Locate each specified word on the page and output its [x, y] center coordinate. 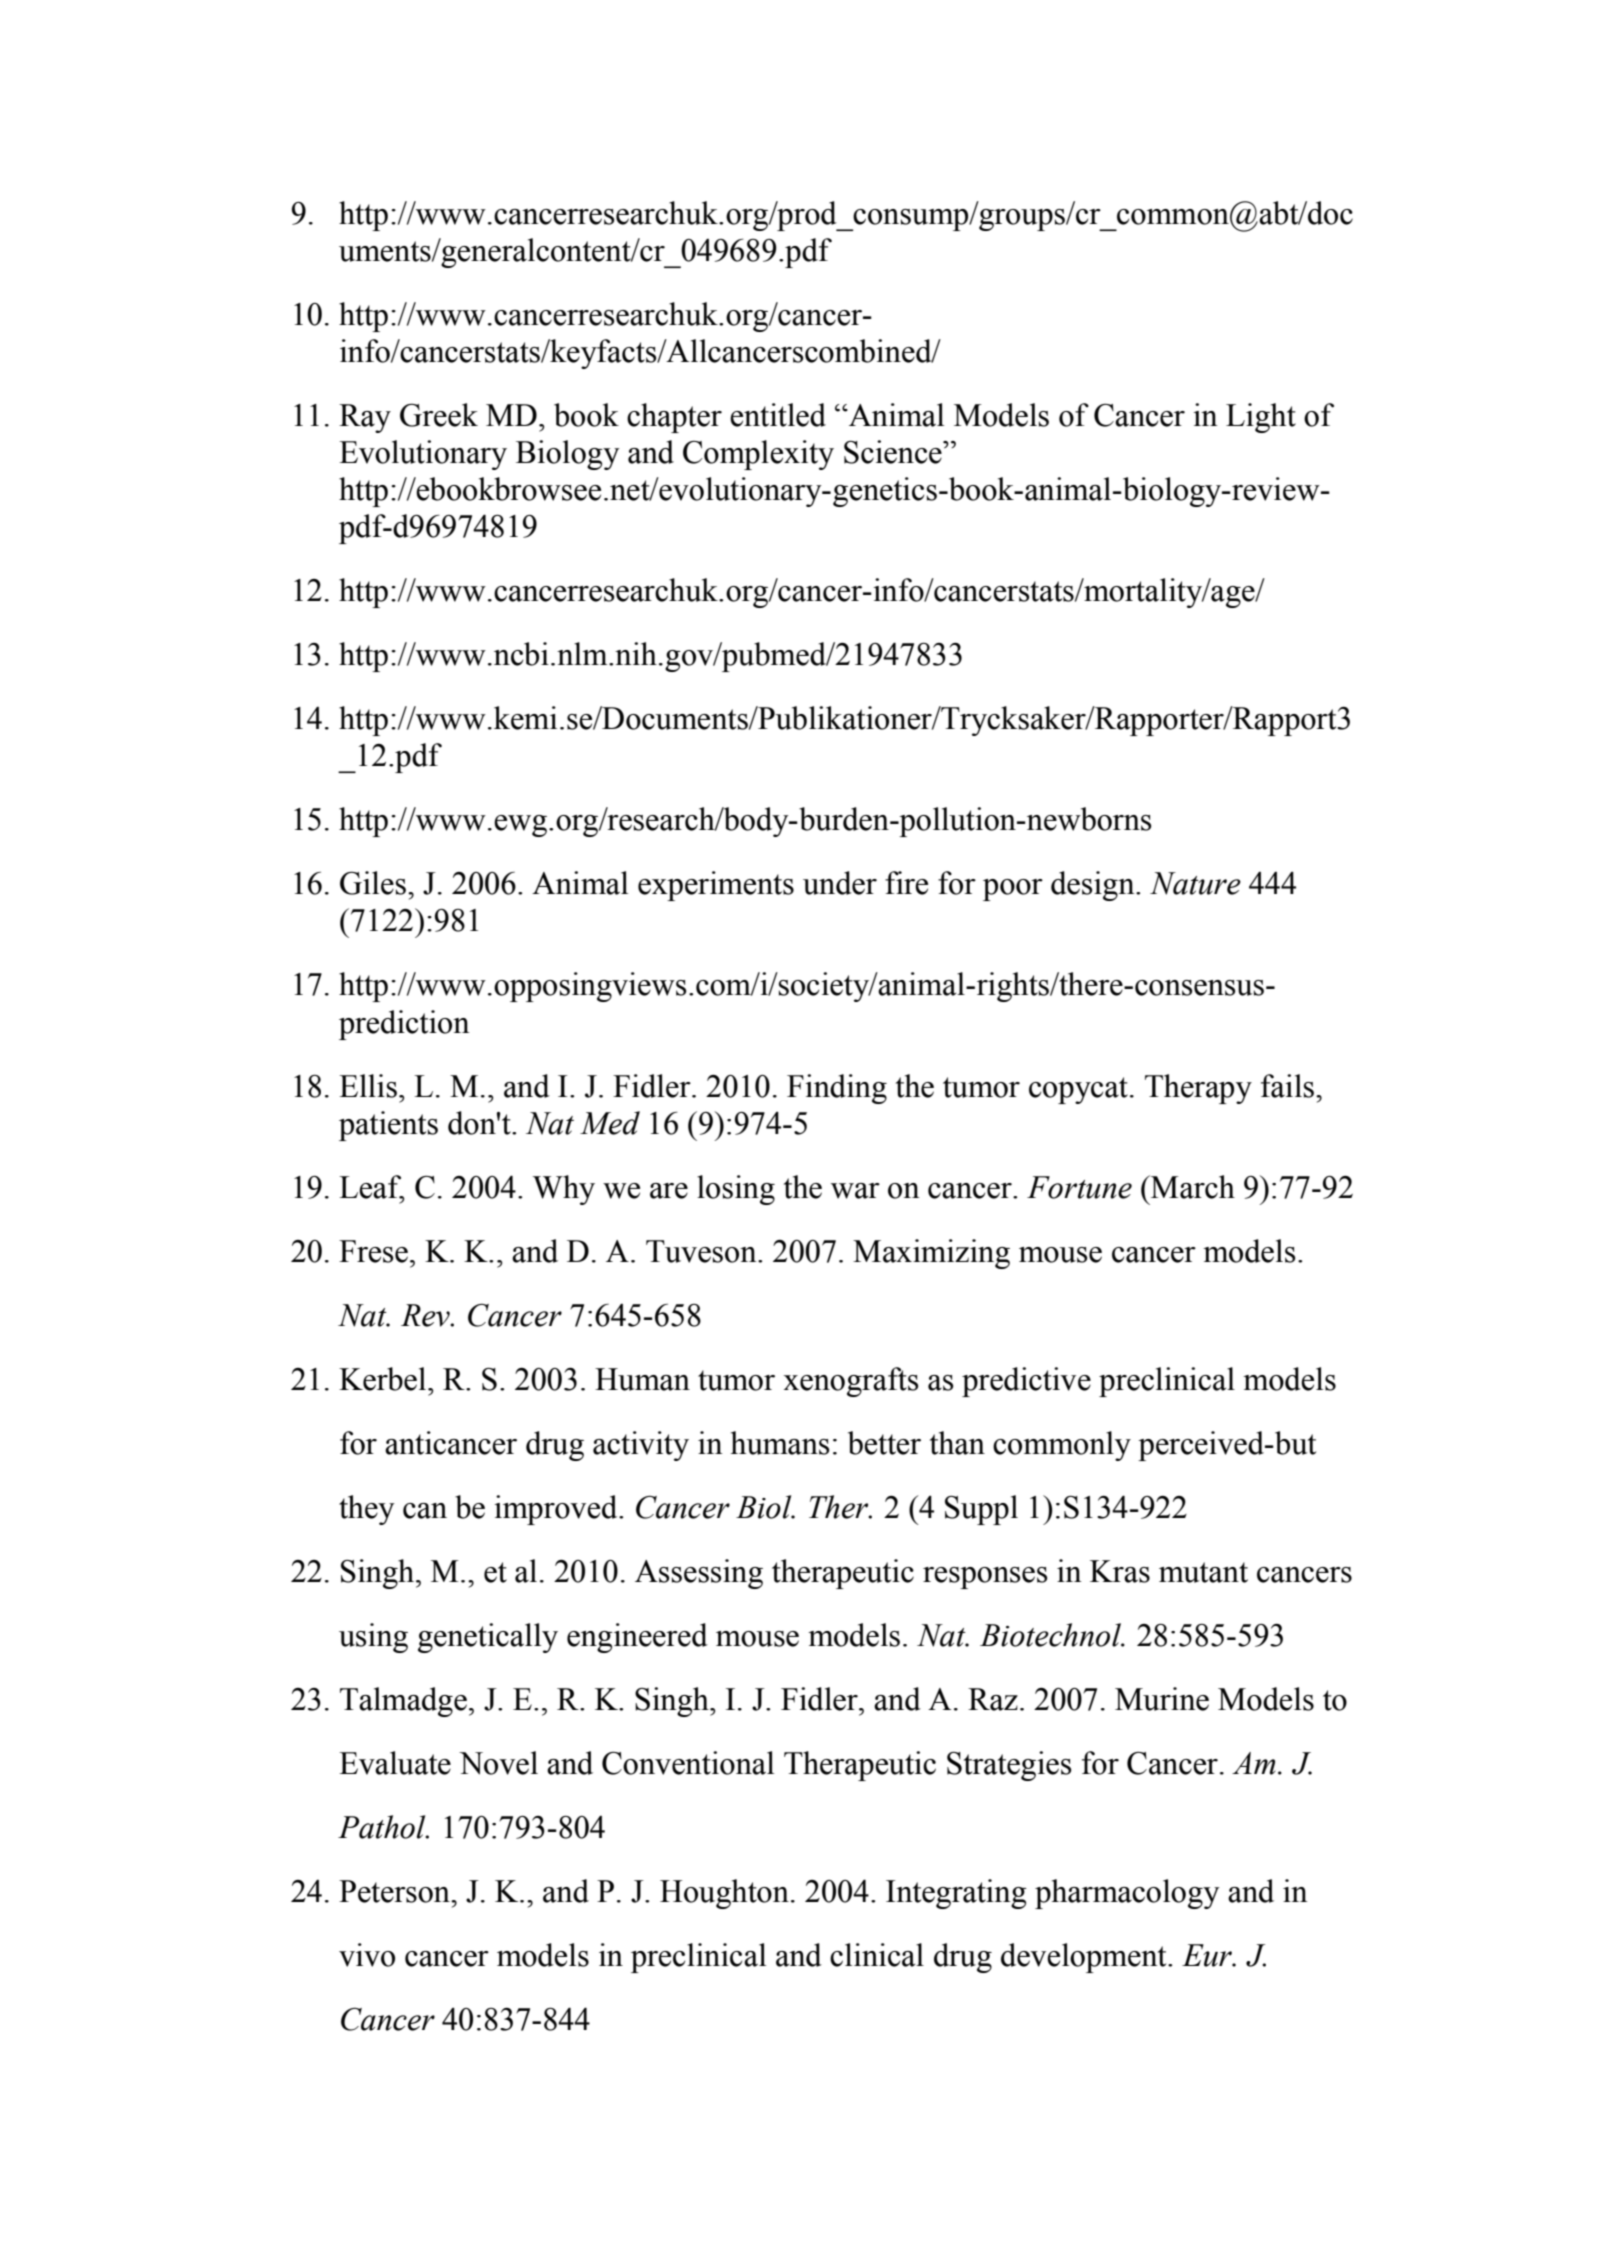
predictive [1026, 1382]
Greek [439, 415]
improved [557, 1510]
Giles [373, 883]
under [840, 883]
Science [894, 452]
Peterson [395, 1891]
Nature [1195, 883]
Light [1261, 418]
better [884, 1443]
